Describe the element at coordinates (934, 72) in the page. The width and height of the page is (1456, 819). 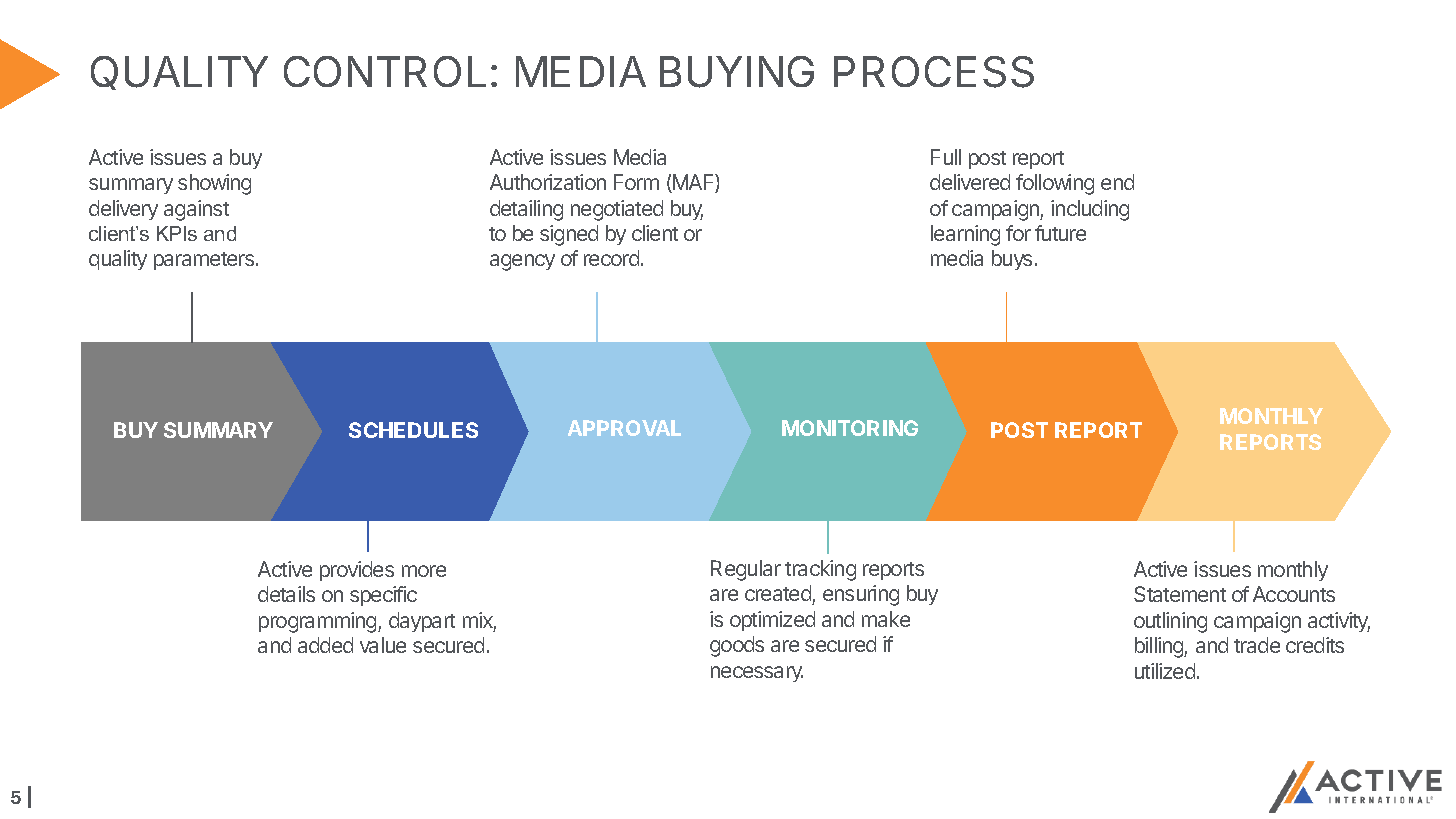
I see `PROCESS` at that location.
